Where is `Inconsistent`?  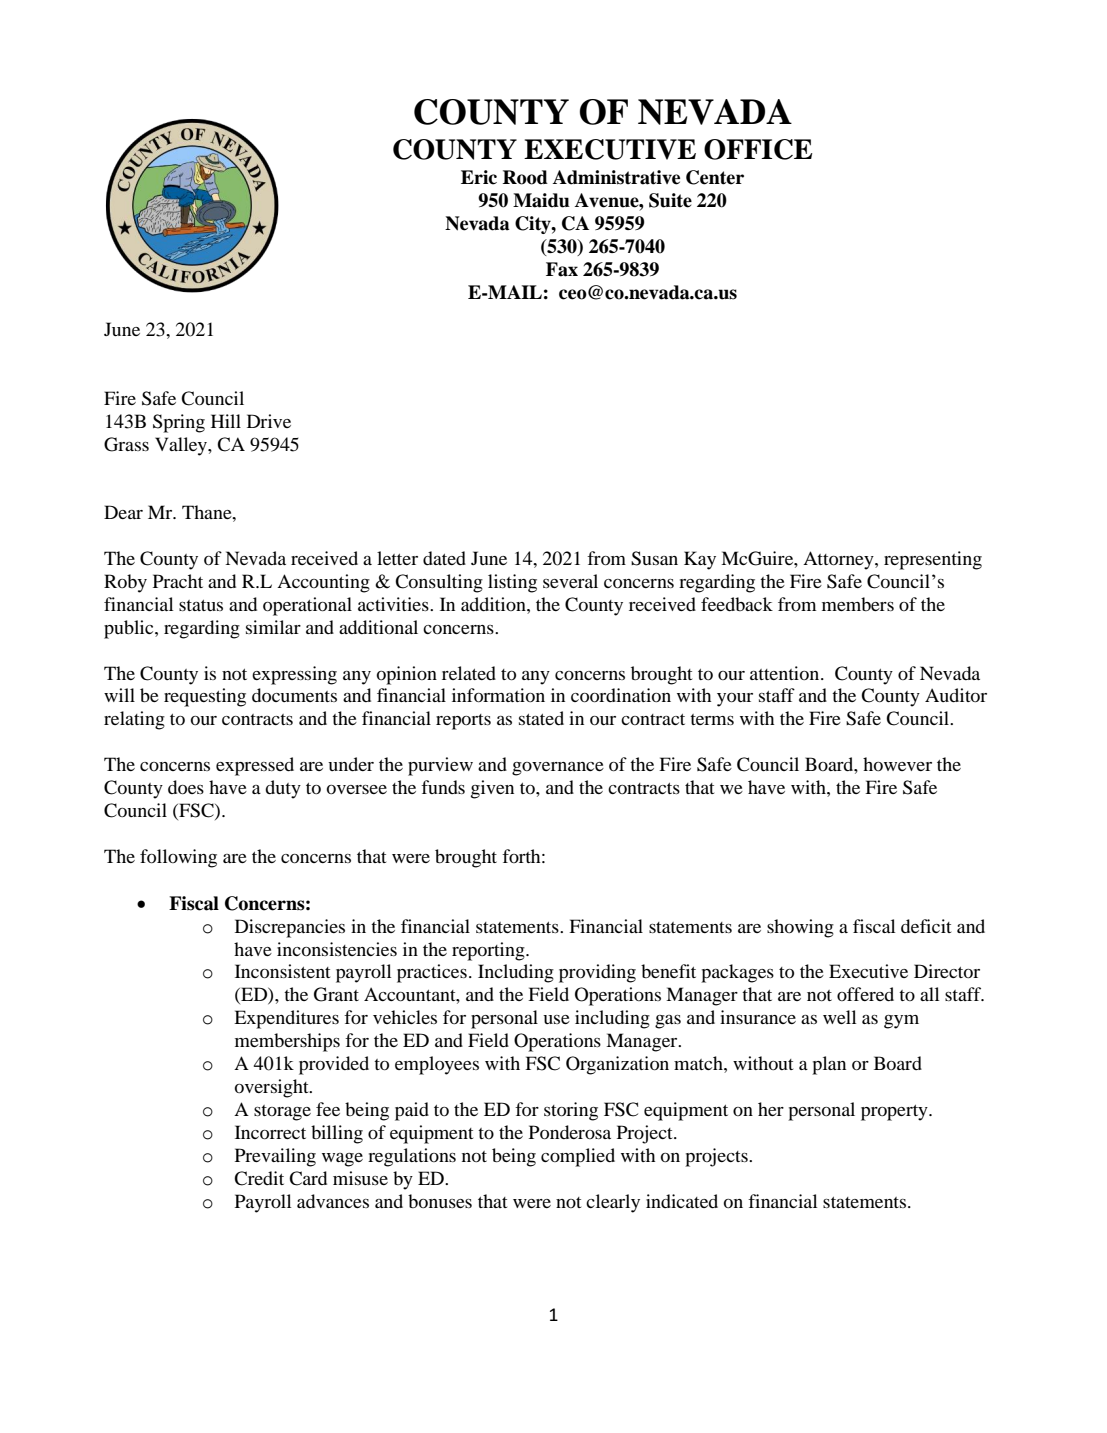
Inconsistent is located at coordinates (282, 971).
